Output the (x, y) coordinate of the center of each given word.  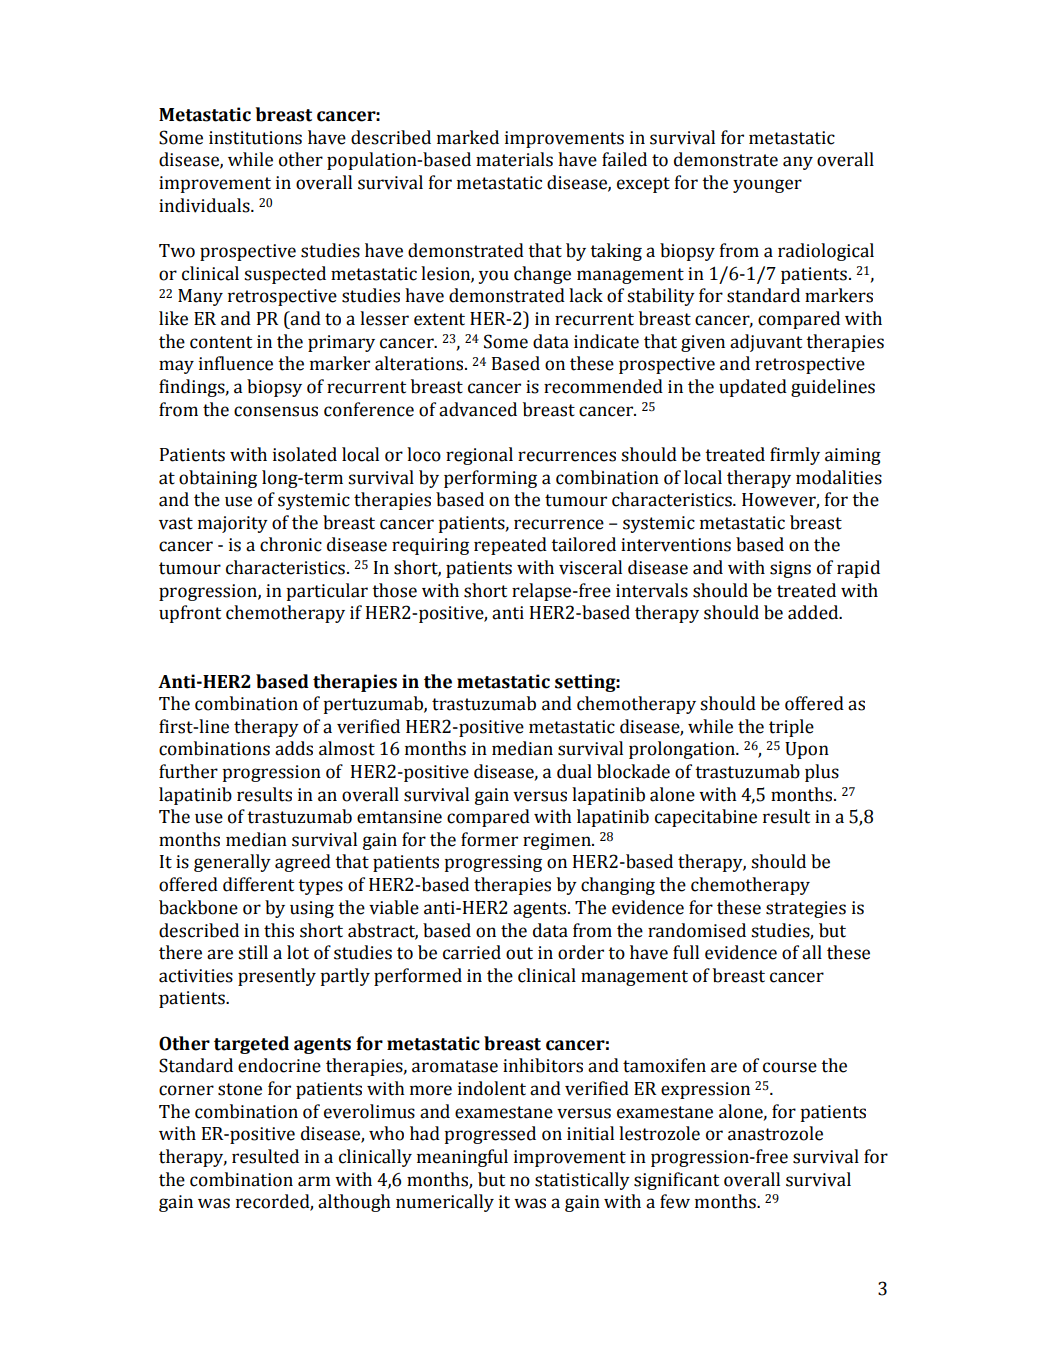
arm (314, 1181)
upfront (190, 614)
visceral (590, 567)
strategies (806, 909)
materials (514, 159)
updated (753, 388)
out (519, 953)
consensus (276, 411)
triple (791, 728)
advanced (478, 409)
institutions (255, 138)
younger (767, 186)
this (279, 930)
